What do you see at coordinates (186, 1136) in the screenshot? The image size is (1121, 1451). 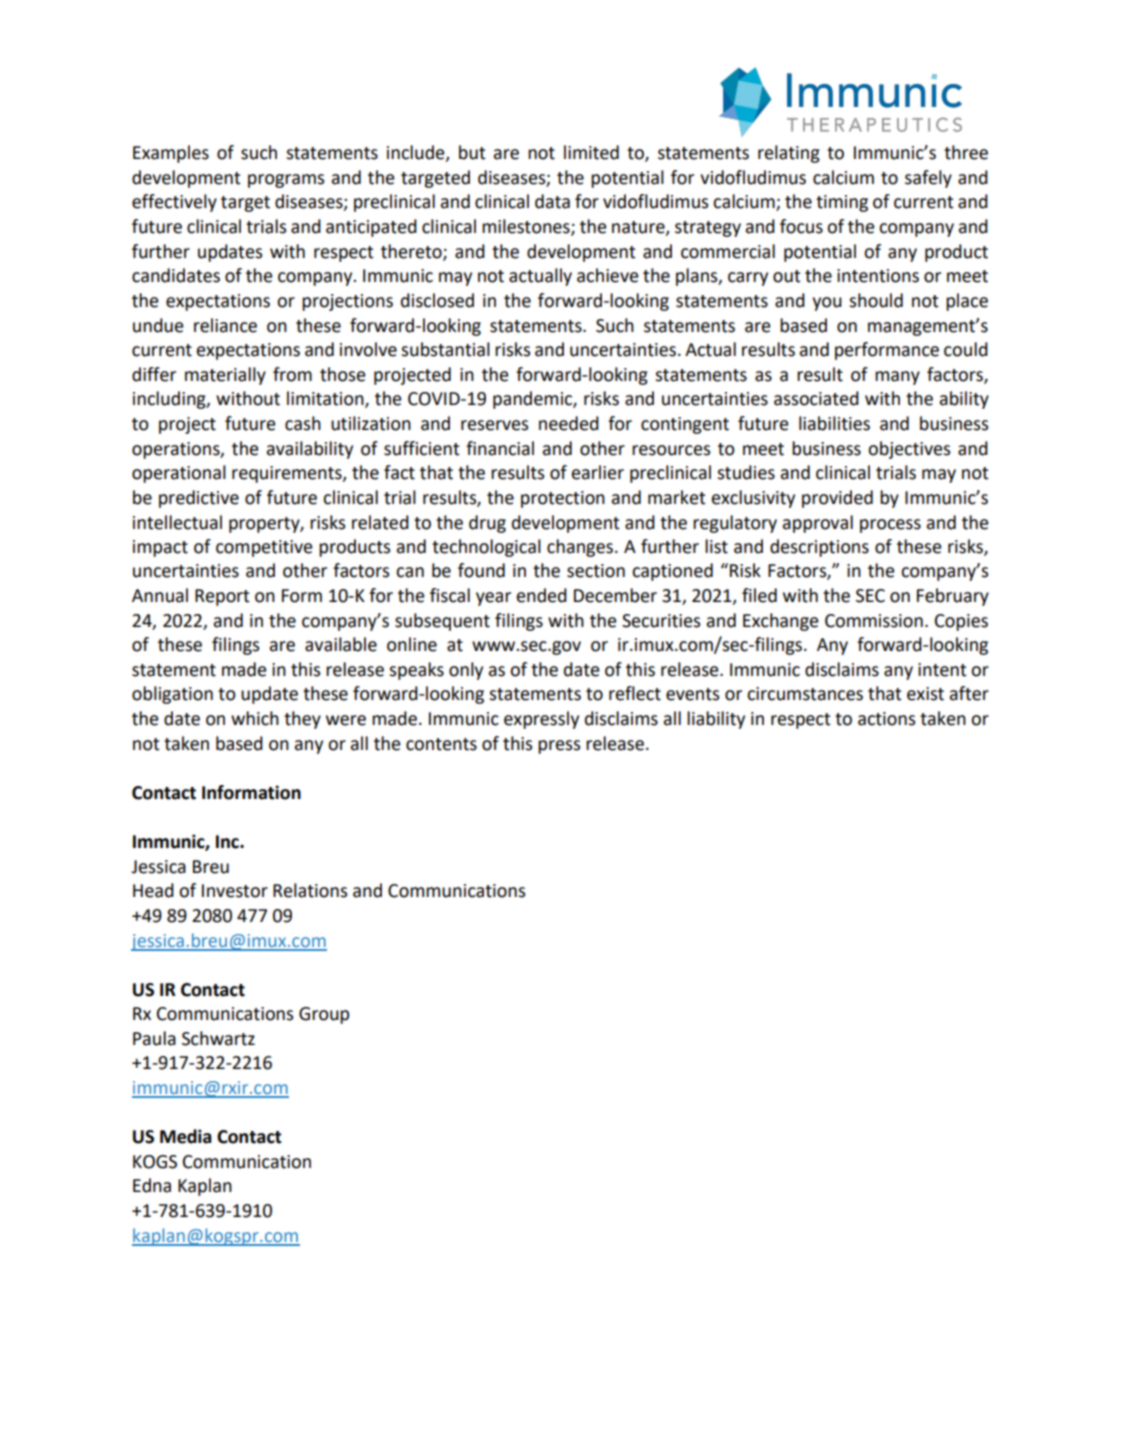 I see `Media` at bounding box center [186, 1136].
